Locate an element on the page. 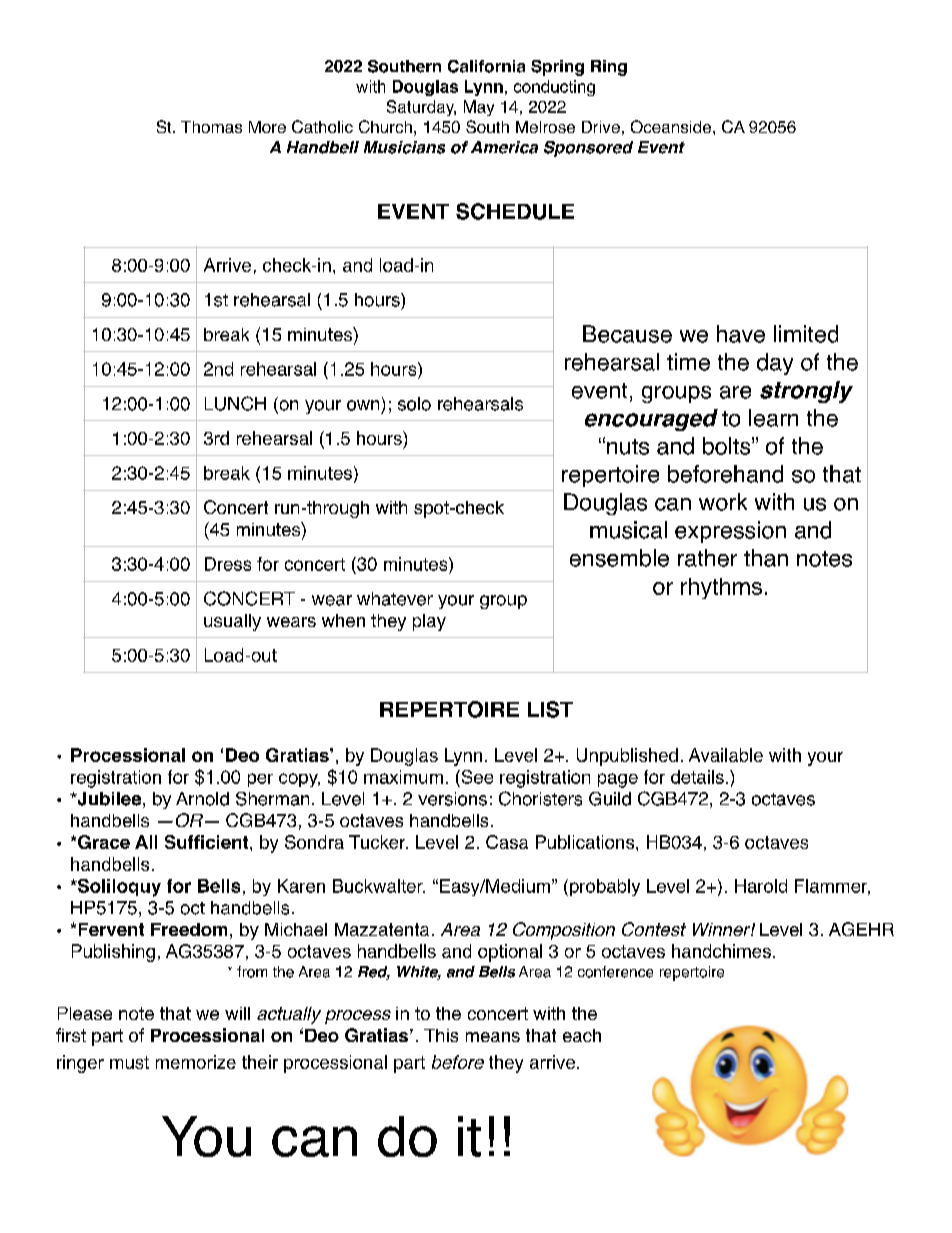 This page has width=952, height=1233. solo is located at coordinates (414, 404).
